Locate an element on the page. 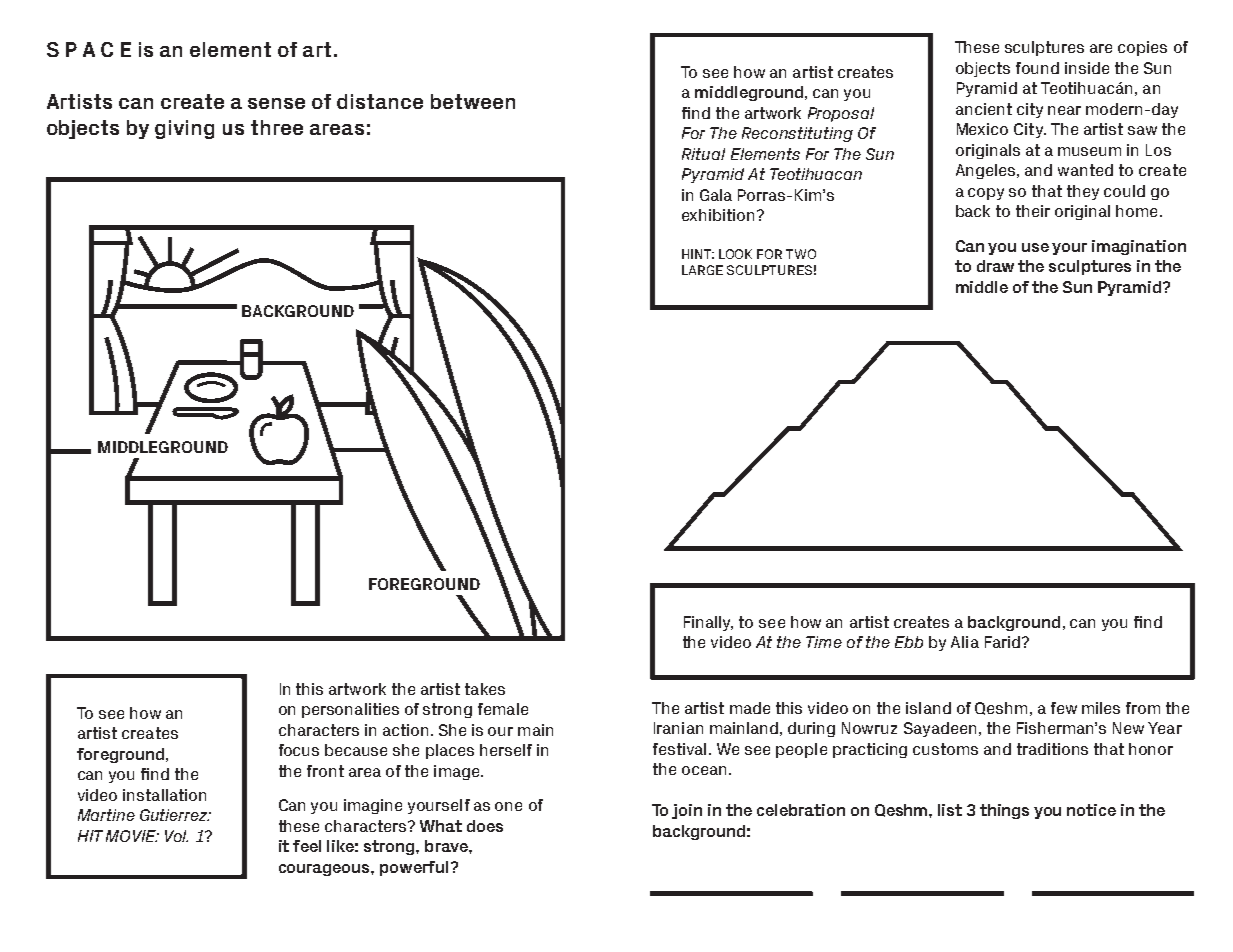 The image size is (1233, 952). Time is located at coordinates (824, 642).
